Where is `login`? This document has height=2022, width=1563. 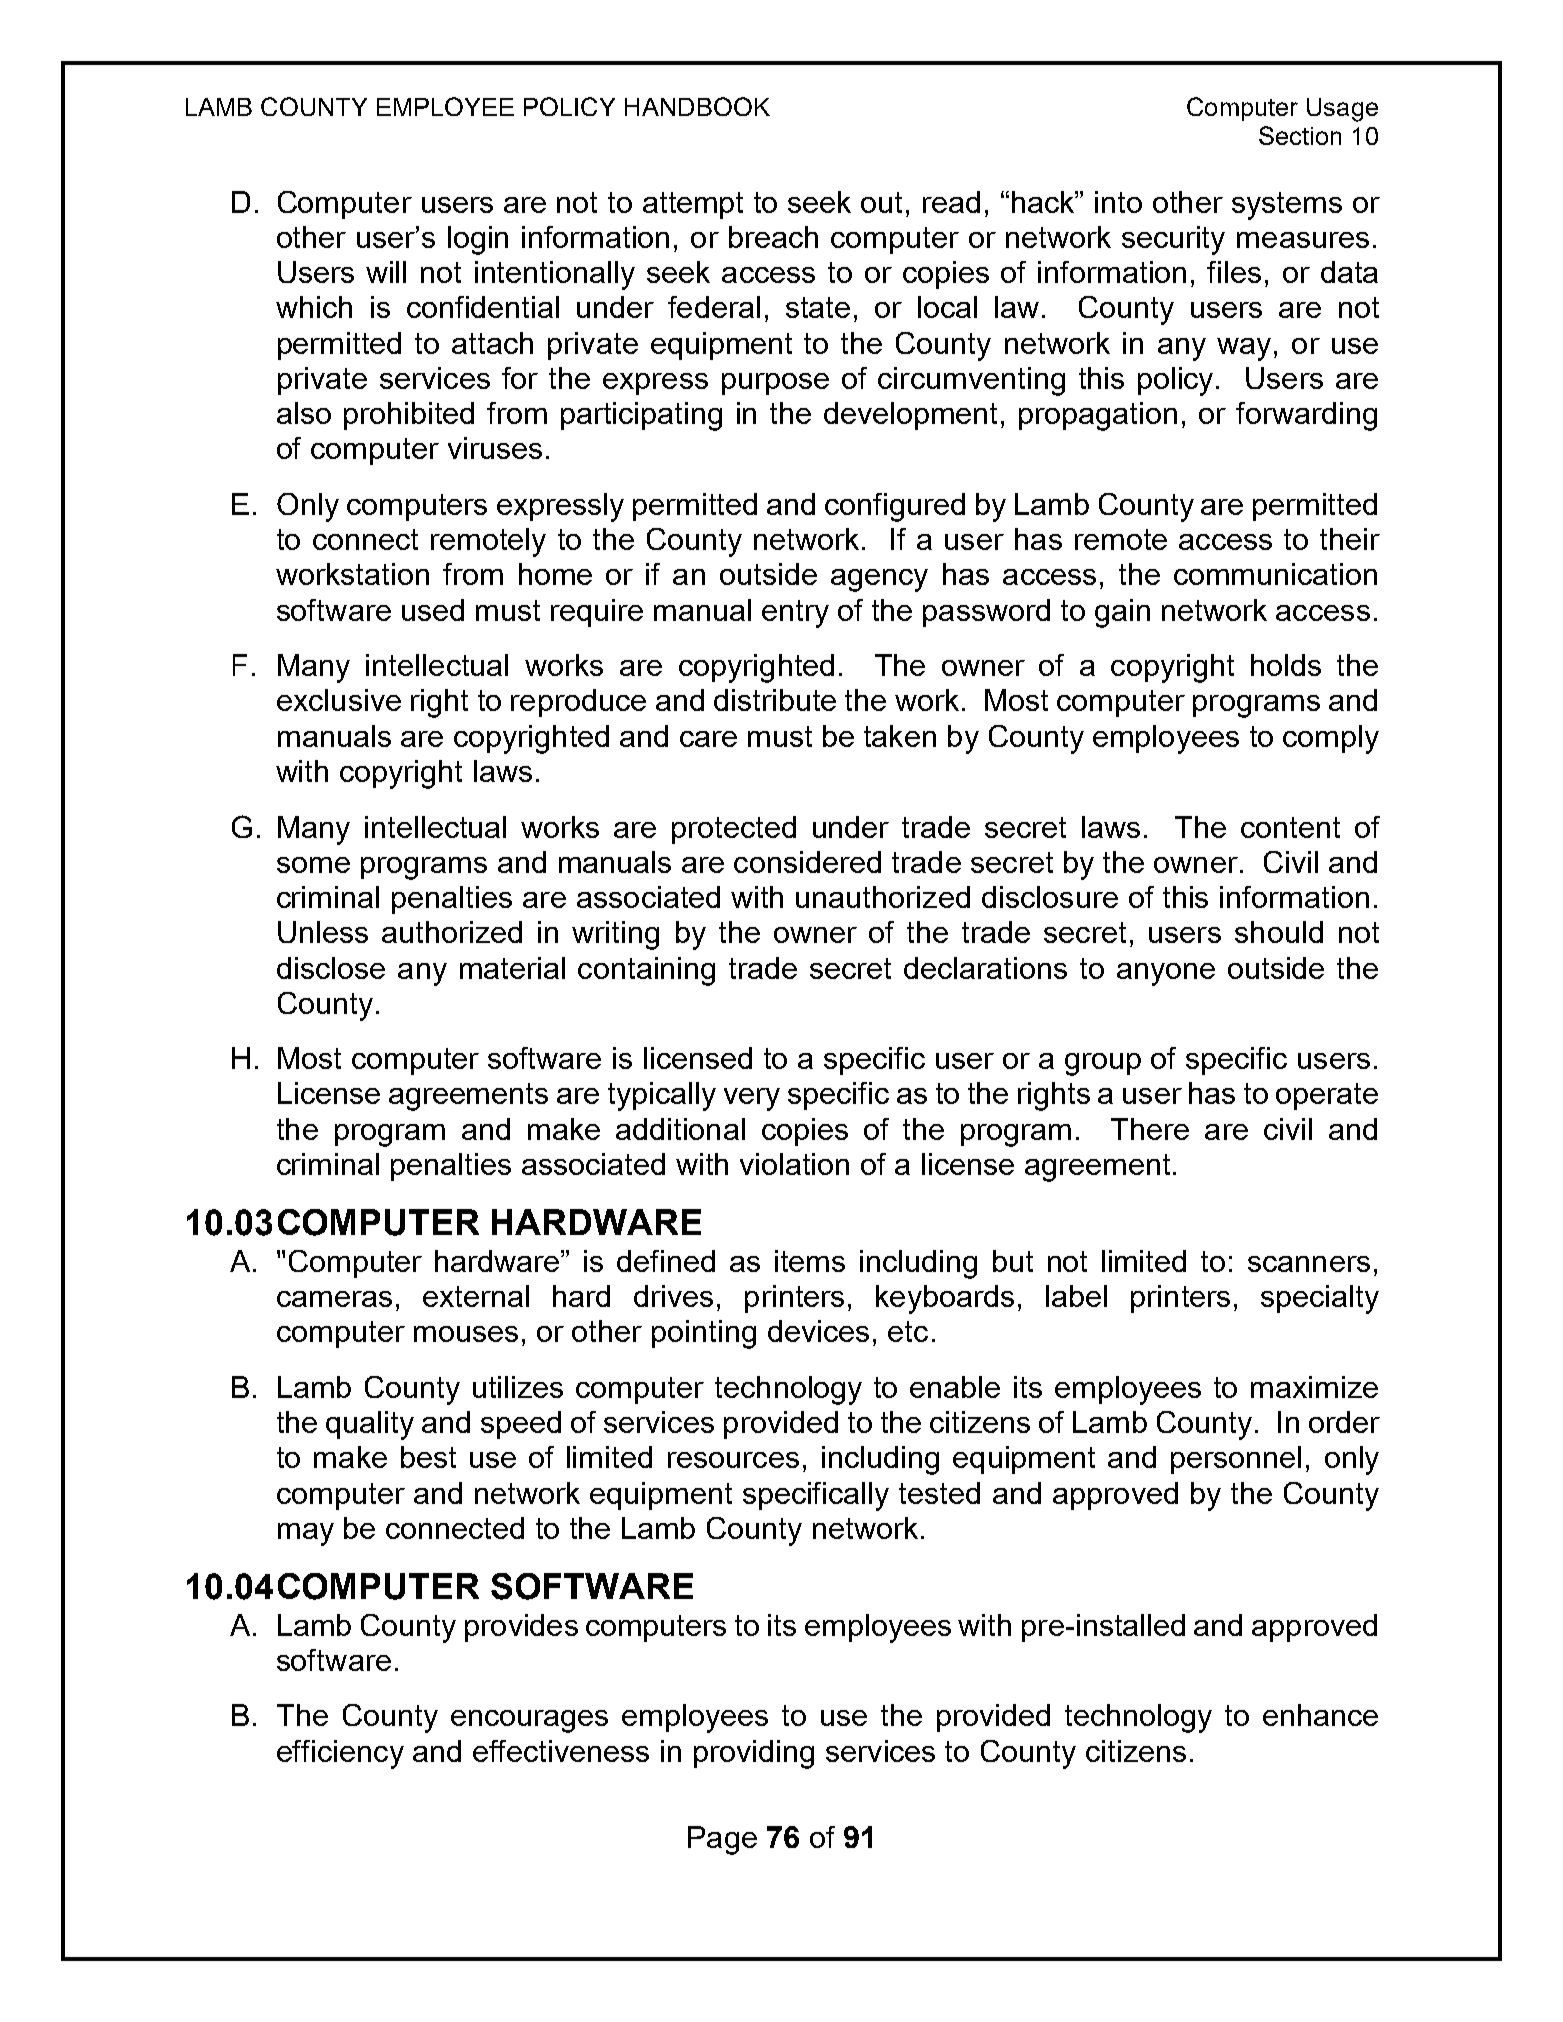 login is located at coordinates (478, 240).
